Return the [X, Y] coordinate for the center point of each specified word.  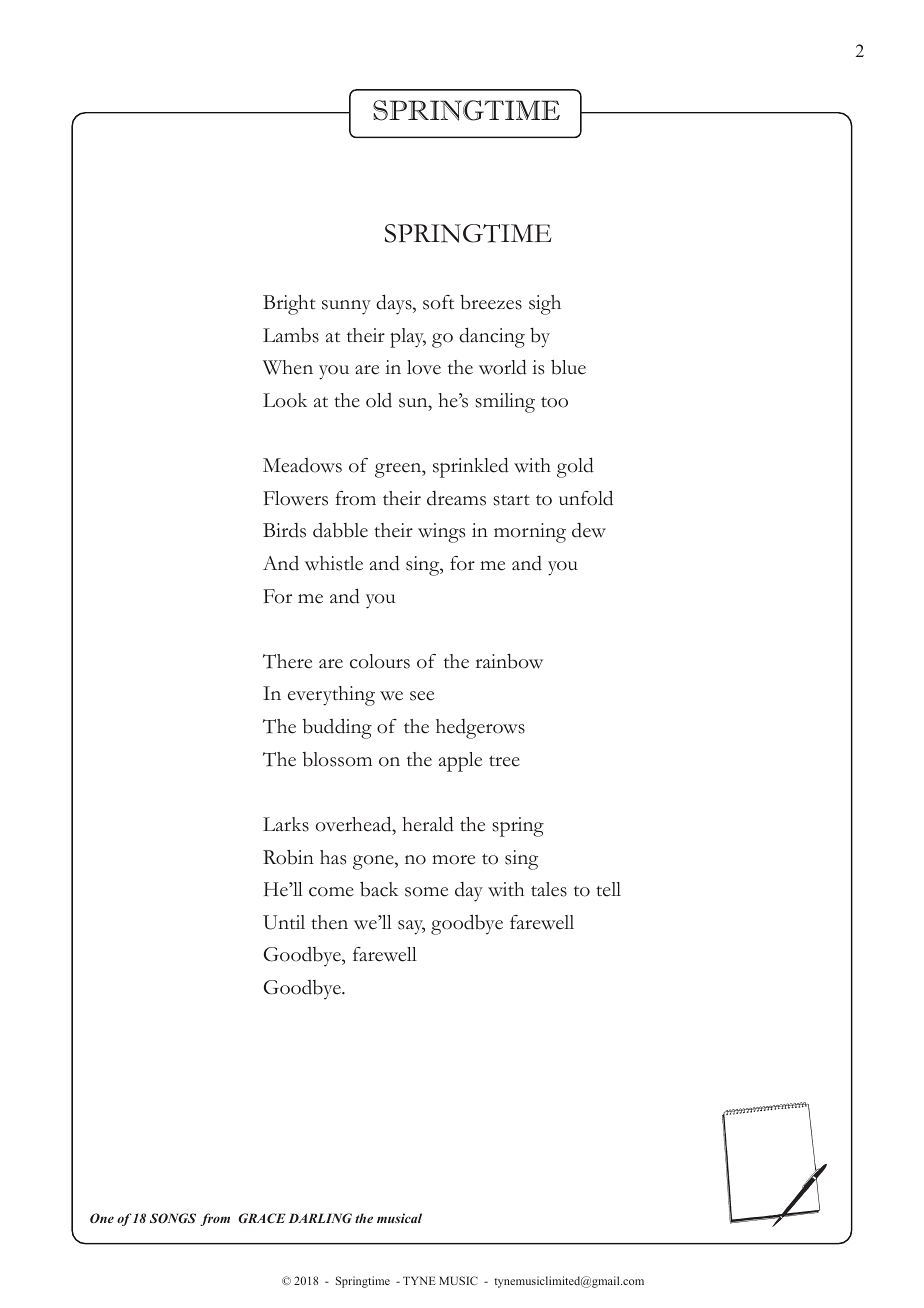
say [411, 927]
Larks [286, 824]
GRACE [262, 1218]
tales [549, 889]
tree [504, 761]
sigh [545, 305]
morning [530, 533]
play [408, 338]
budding [337, 728]
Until [284, 922]
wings [441, 533]
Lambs [291, 335]
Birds [284, 530]
